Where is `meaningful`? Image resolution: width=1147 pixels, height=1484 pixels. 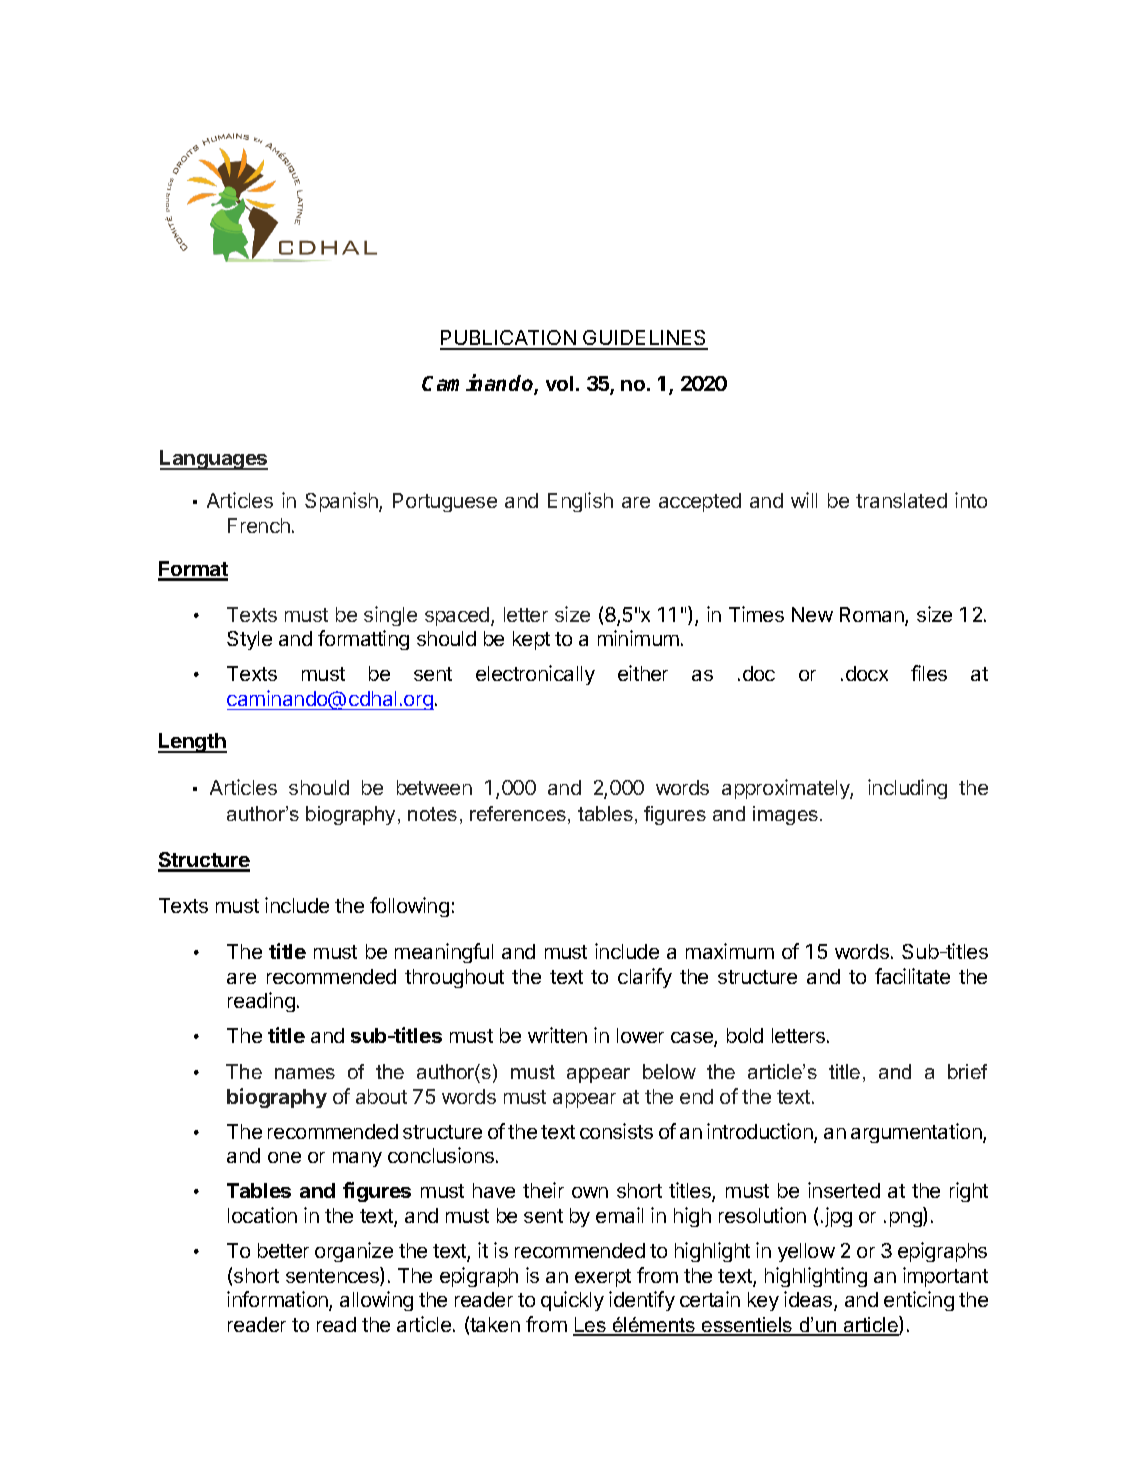 meaningful is located at coordinates (444, 953).
